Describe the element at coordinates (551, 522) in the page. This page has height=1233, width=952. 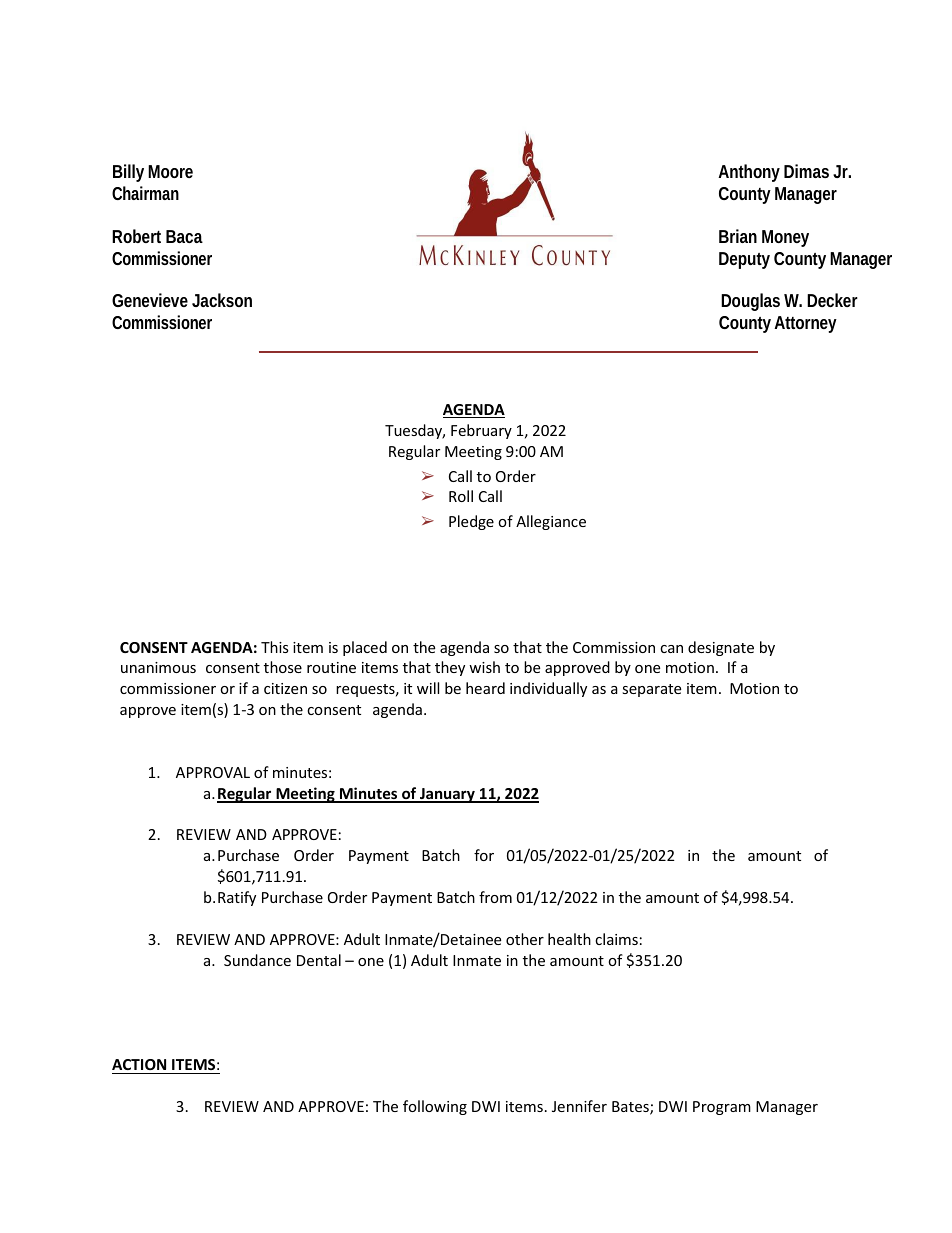
I see `Allegiance` at that location.
